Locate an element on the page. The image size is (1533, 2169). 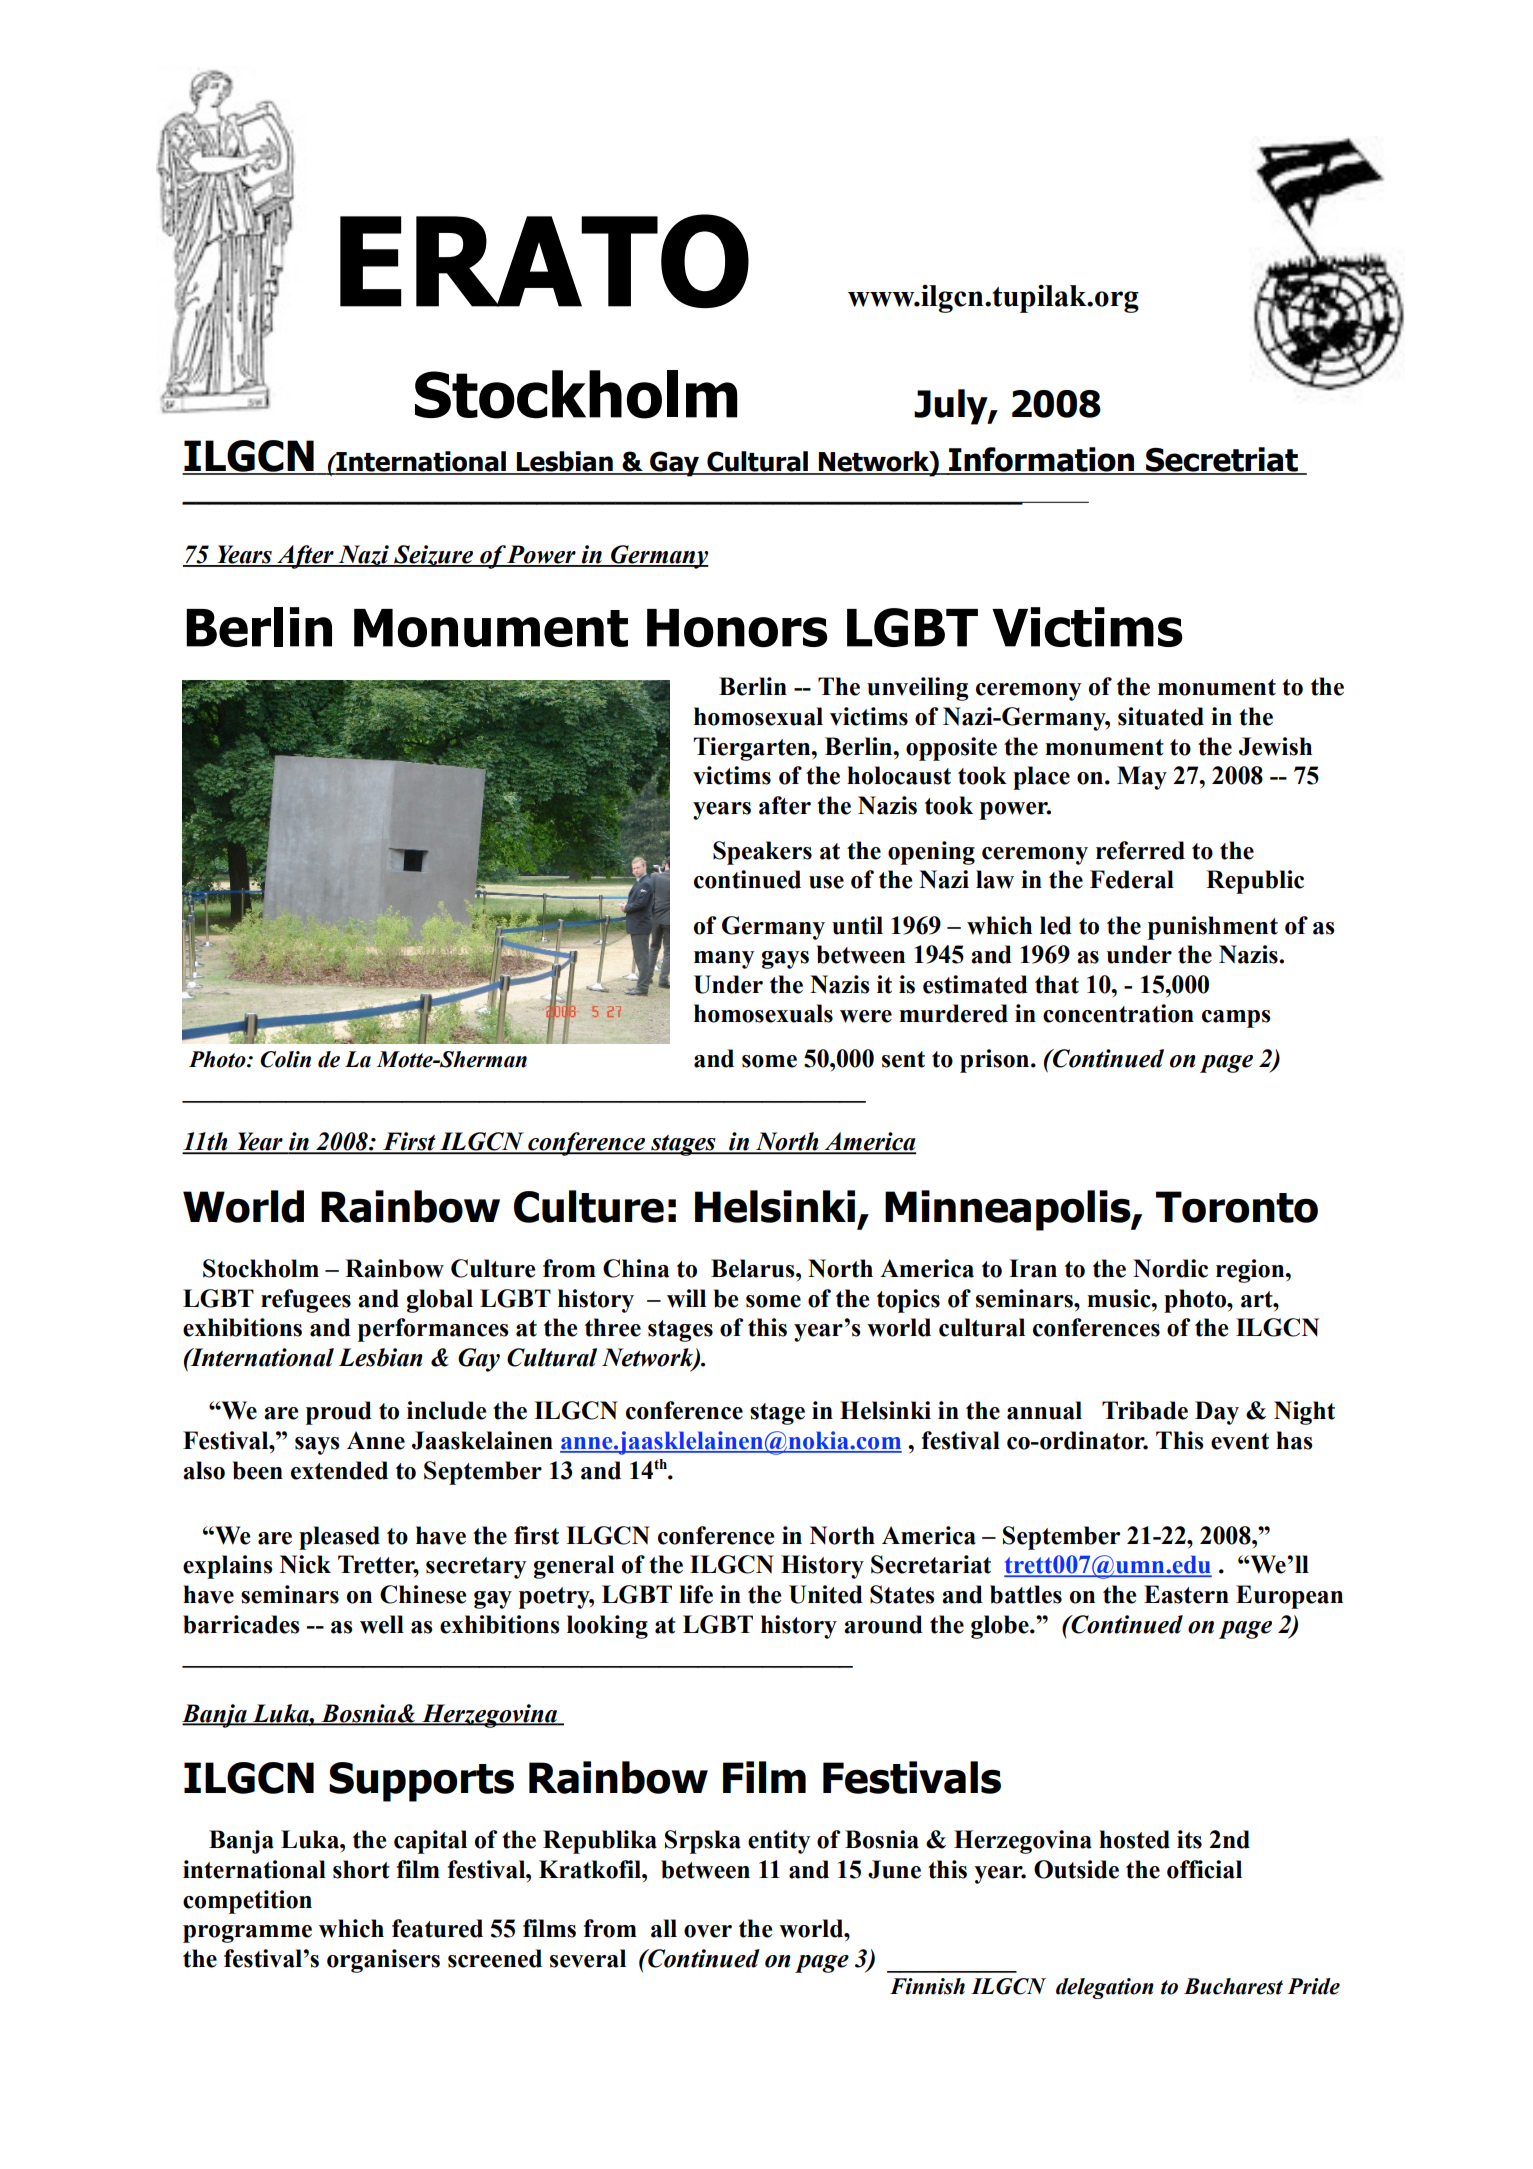
will is located at coordinates (686, 1298).
